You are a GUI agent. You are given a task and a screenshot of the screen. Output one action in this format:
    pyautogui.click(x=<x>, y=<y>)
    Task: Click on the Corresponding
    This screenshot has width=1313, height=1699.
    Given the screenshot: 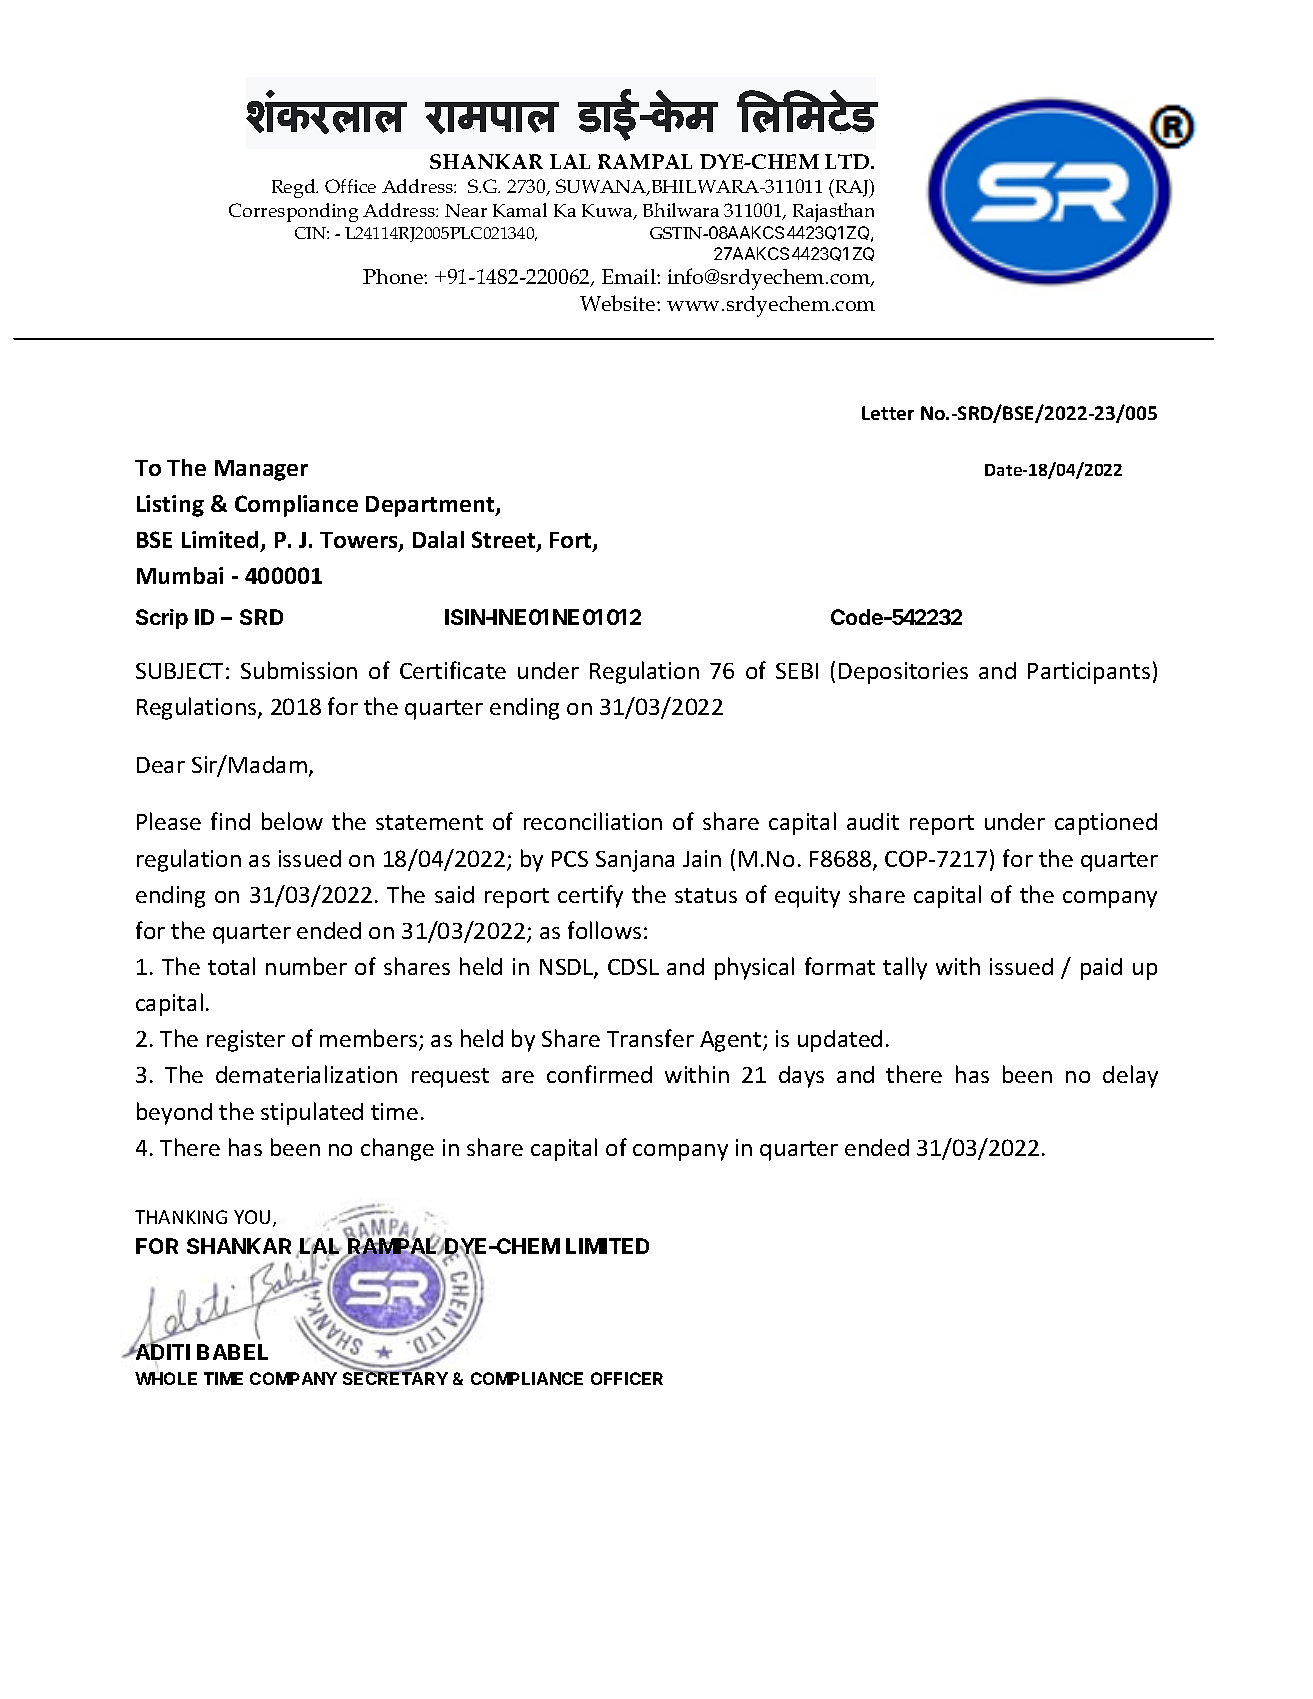 What is the action you would take?
    pyautogui.click(x=293, y=212)
